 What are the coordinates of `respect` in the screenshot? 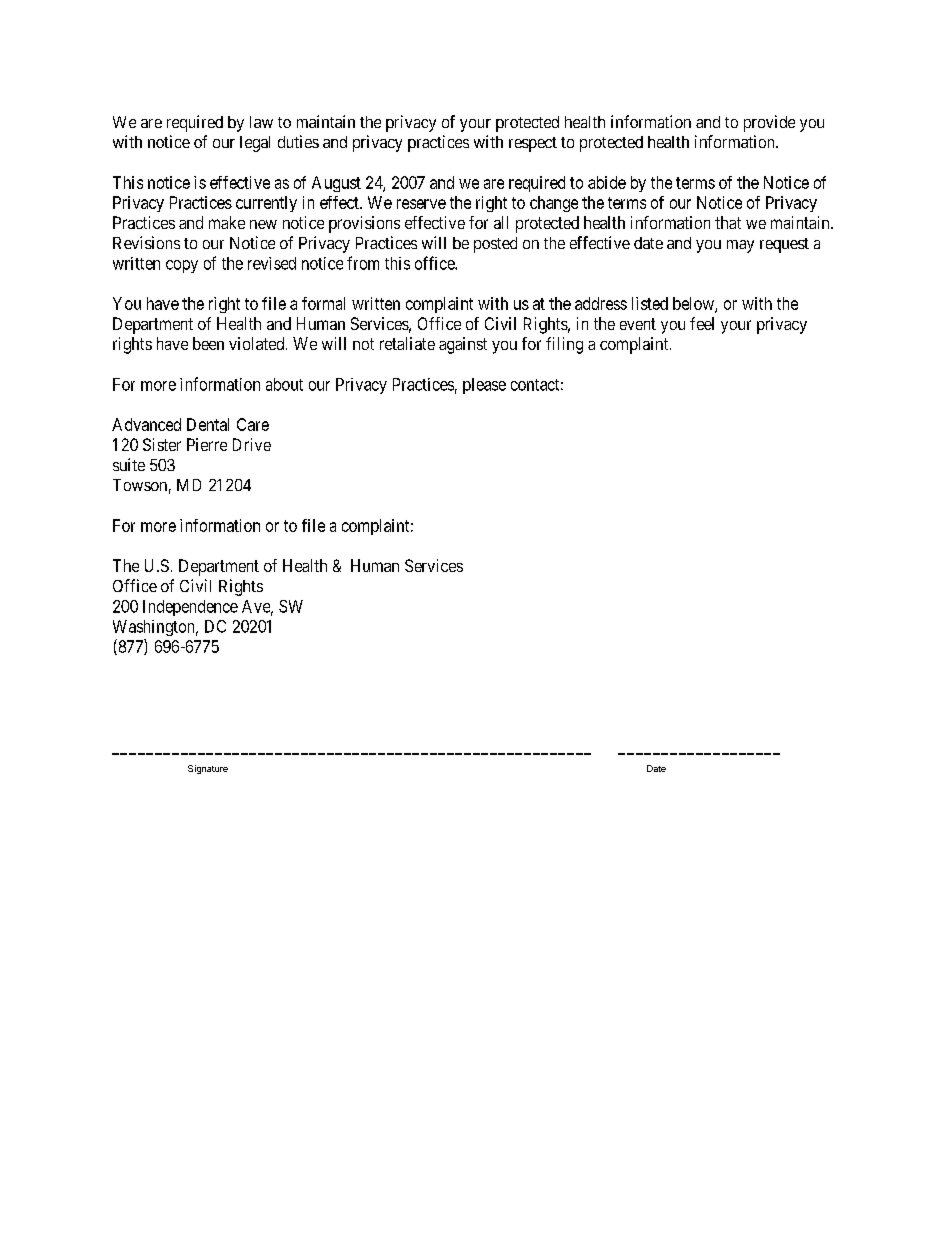 It's located at (533, 144).
